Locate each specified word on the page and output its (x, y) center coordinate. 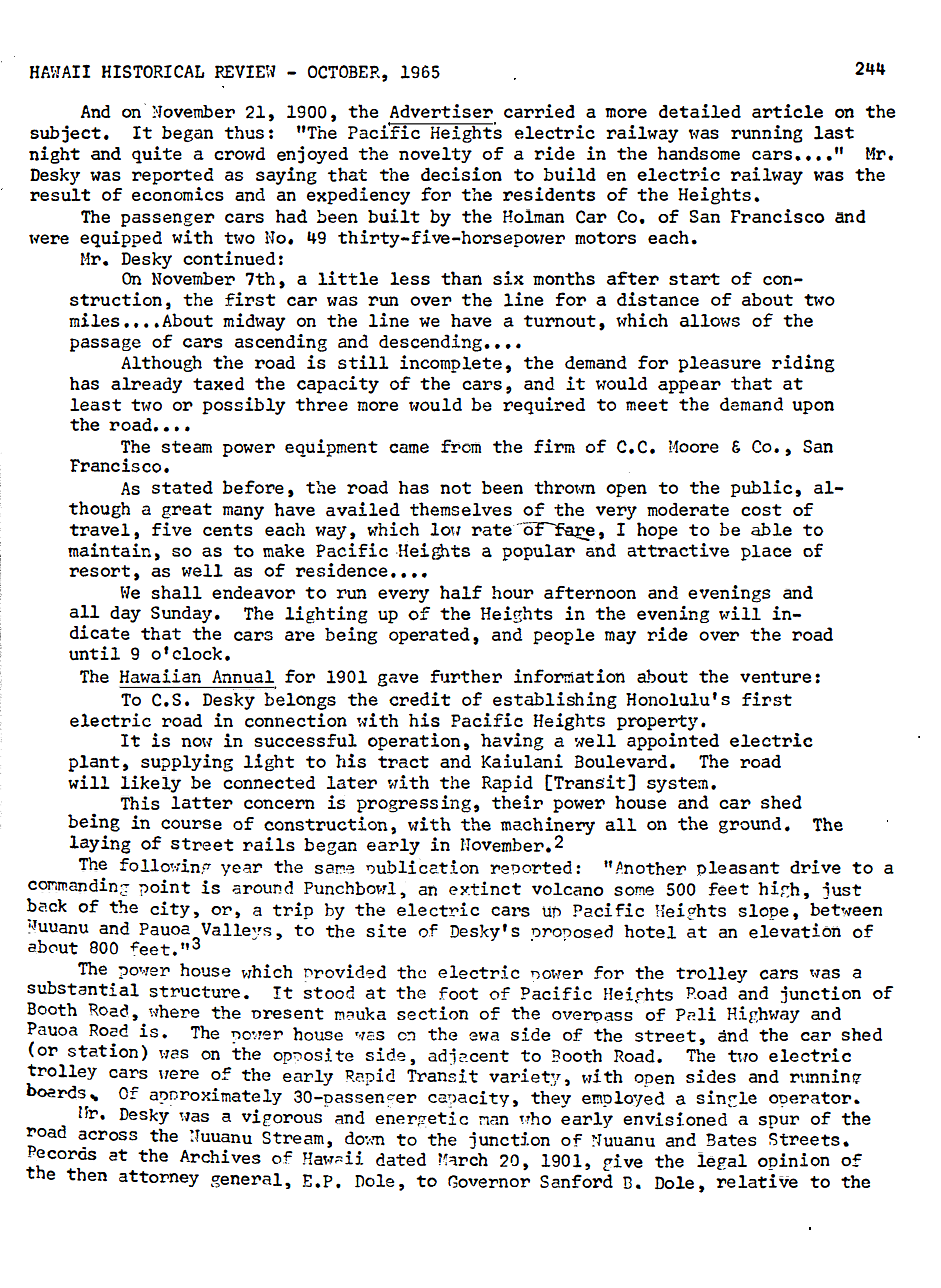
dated (401, 1159)
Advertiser (441, 111)
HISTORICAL (153, 71)
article (787, 111)
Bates (731, 1140)
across (108, 1135)
